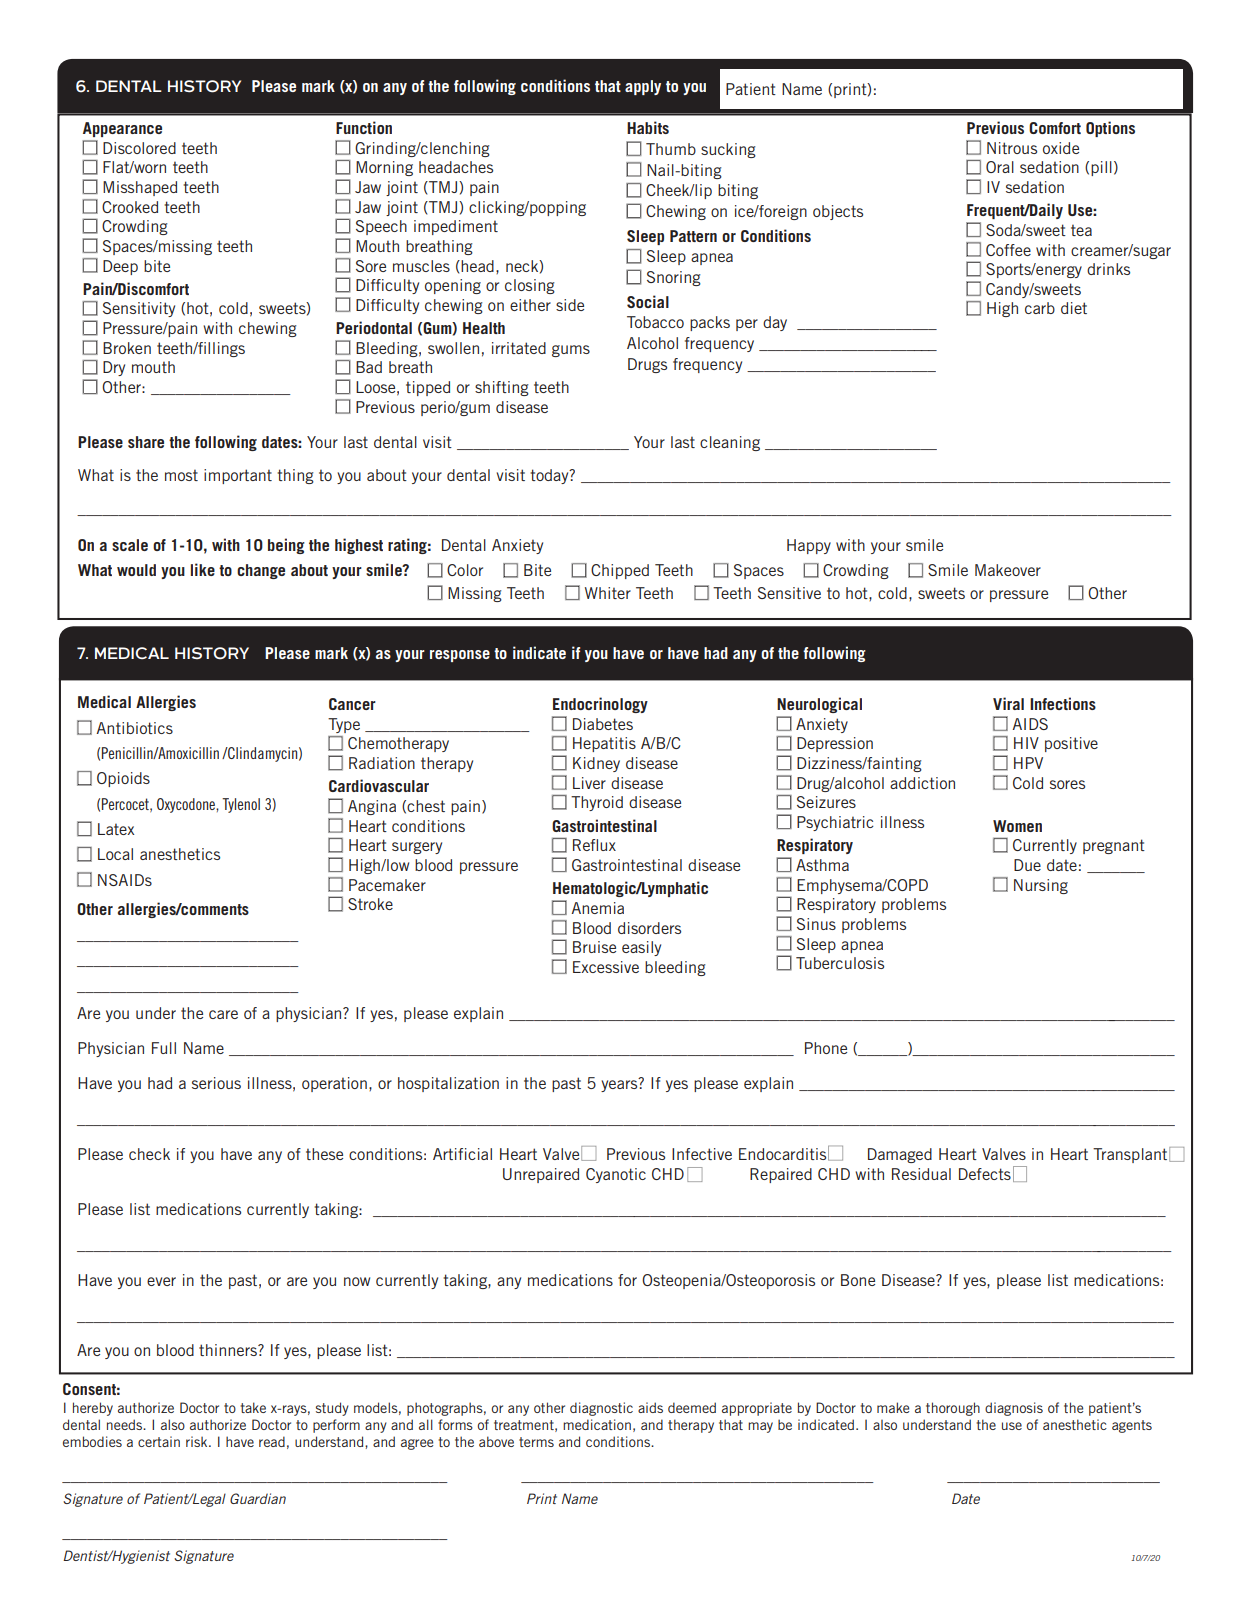 The width and height of the screenshot is (1252, 1620). Describe the element at coordinates (648, 127) in the screenshot. I see `Habits` at that location.
